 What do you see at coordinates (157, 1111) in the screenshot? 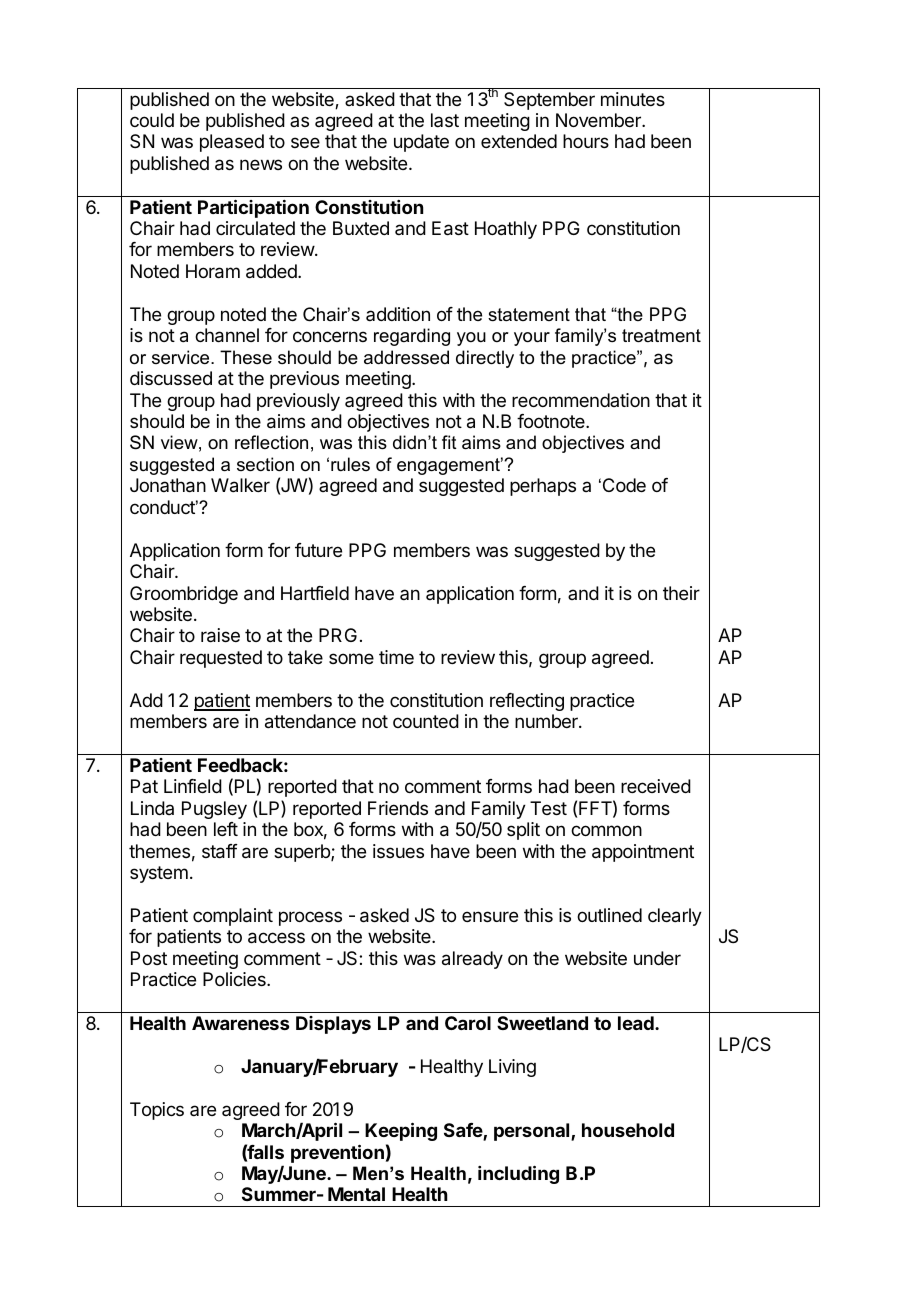
I see `Topics` at bounding box center [157, 1111].
